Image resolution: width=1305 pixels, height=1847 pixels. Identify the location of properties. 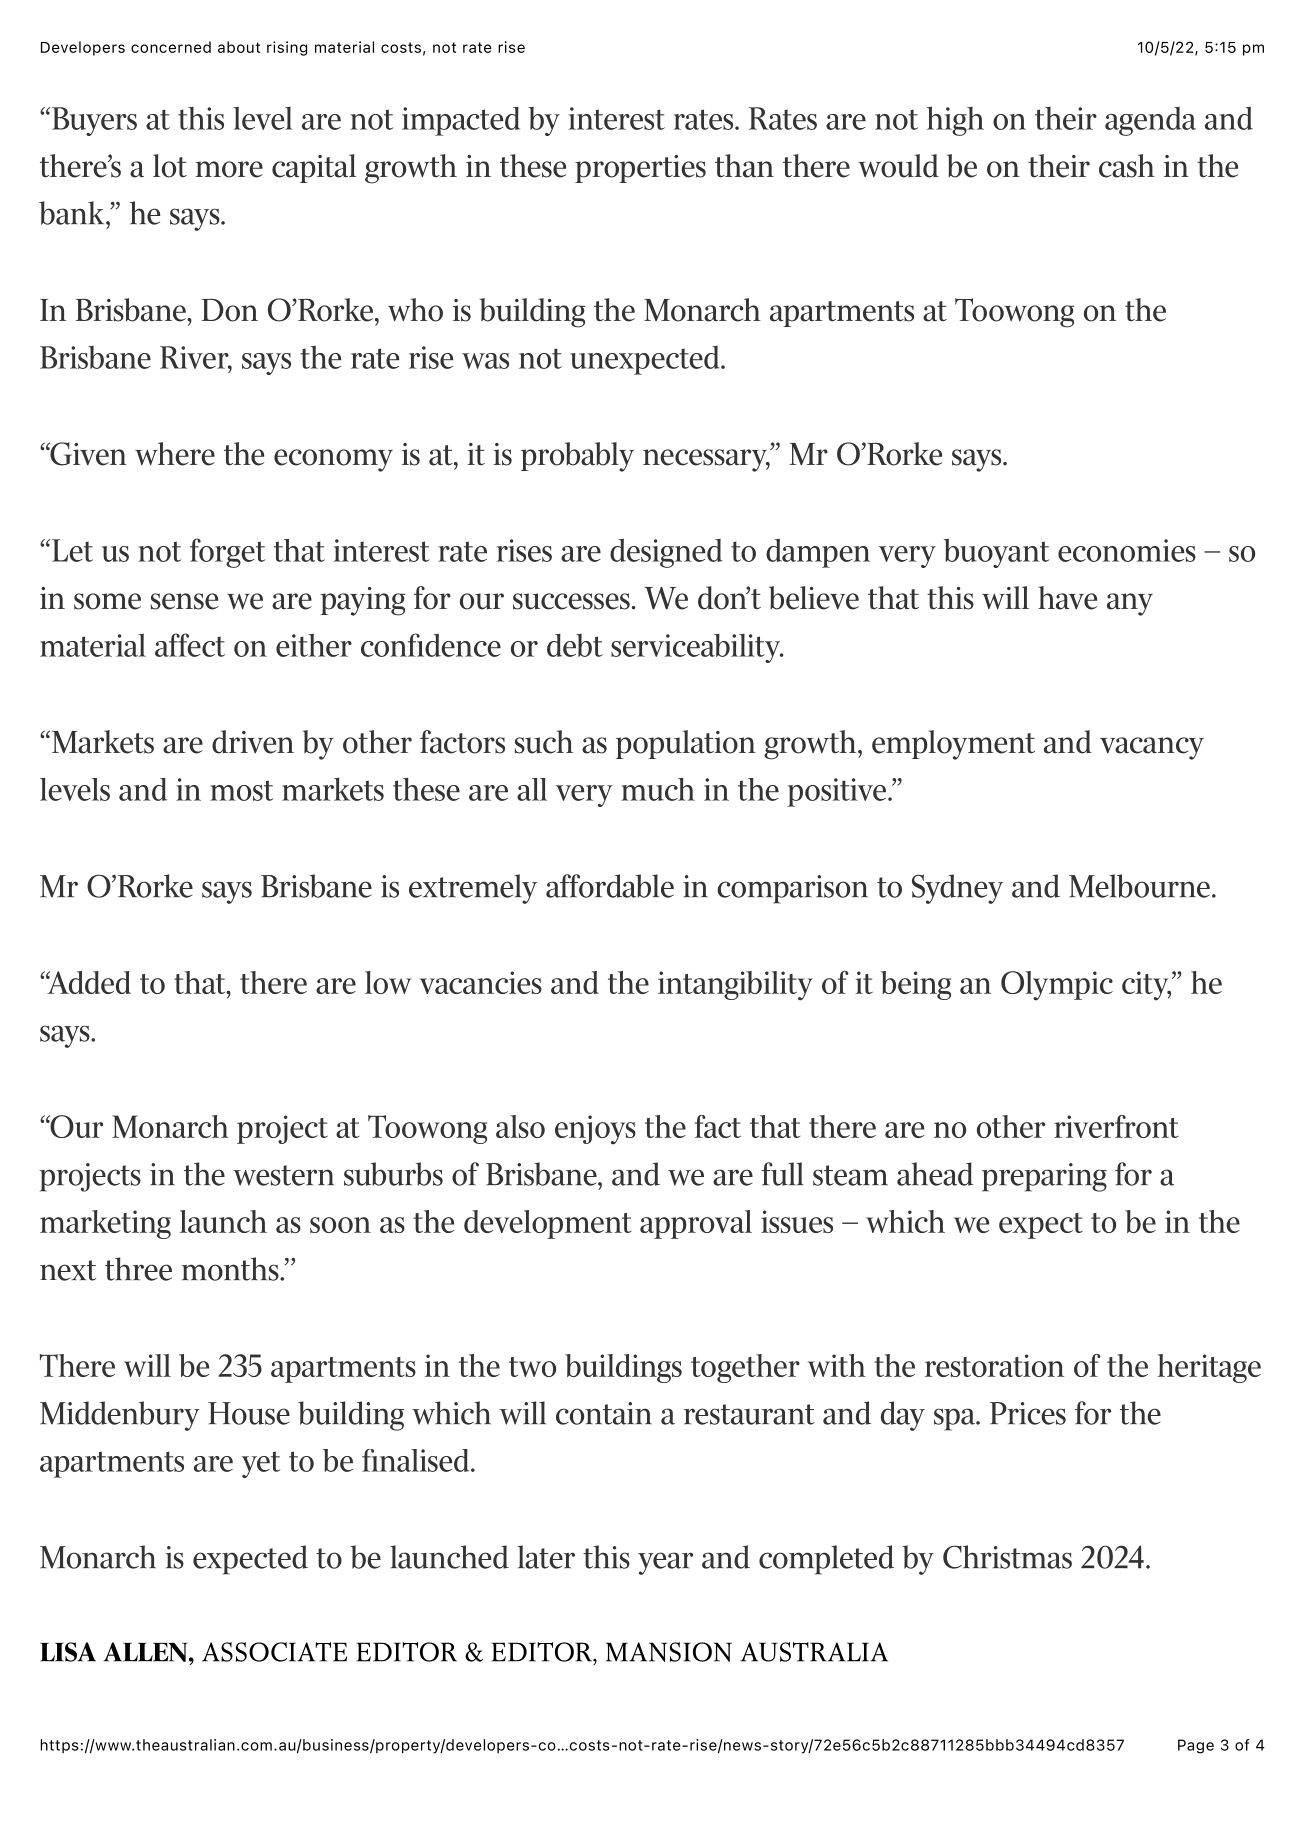
(640, 169).
